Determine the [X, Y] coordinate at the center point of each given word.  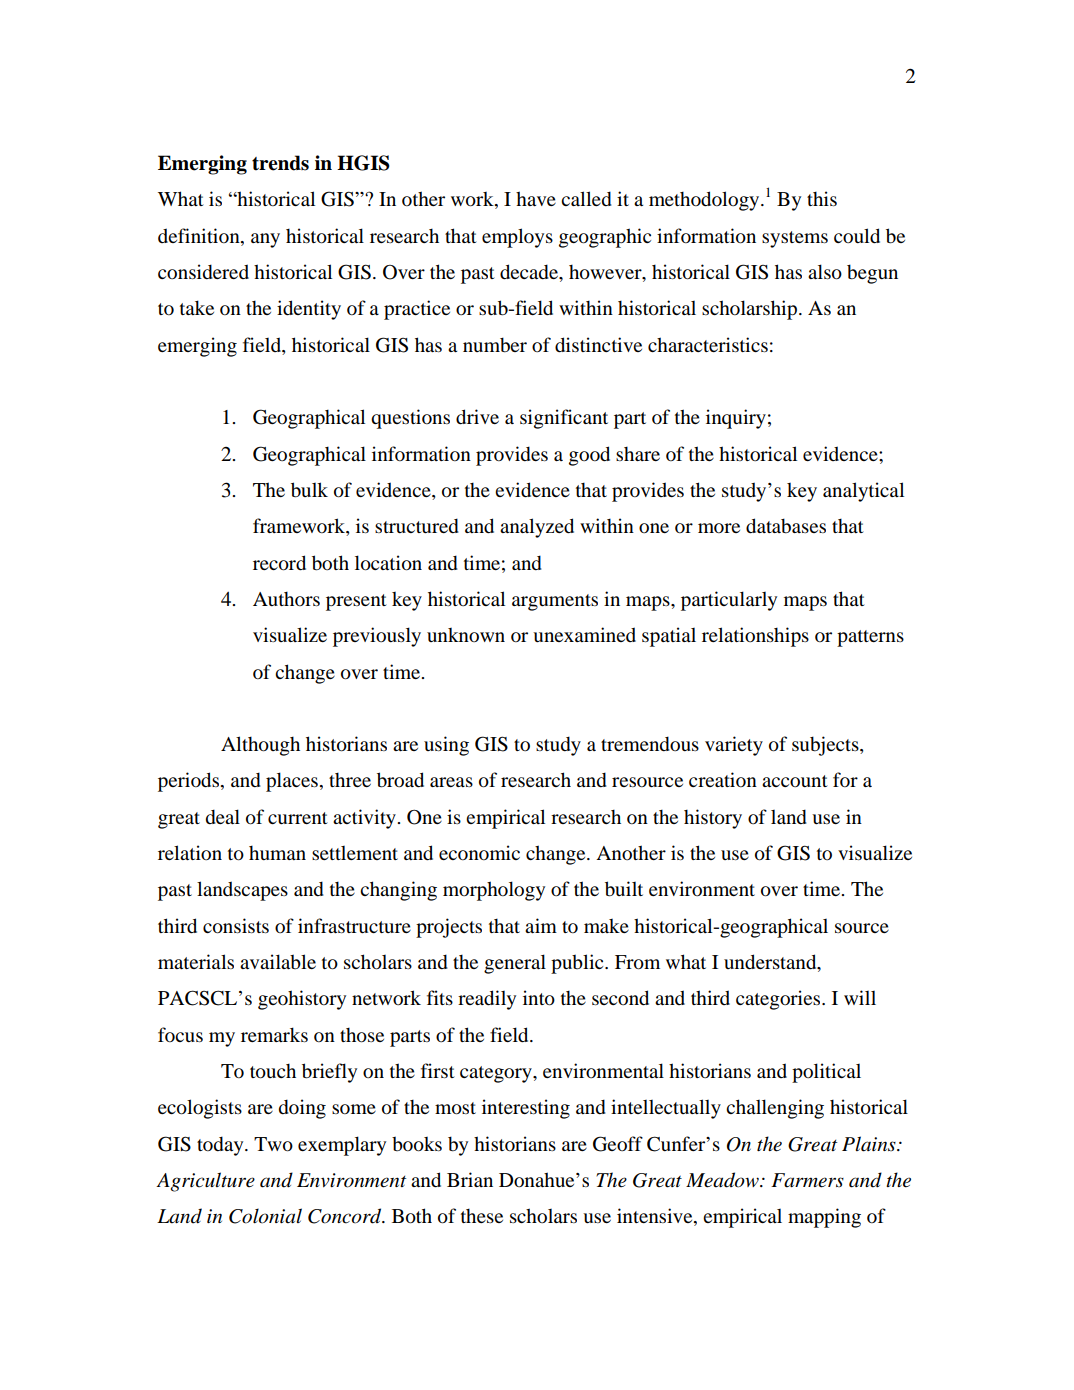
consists [236, 926]
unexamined [584, 634]
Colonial [265, 1216]
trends [280, 163]
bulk [309, 490]
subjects [826, 746]
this [822, 198]
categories [779, 1000]
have [536, 198]
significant [564, 419]
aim [541, 925]
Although [260, 746]
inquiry [736, 419]
